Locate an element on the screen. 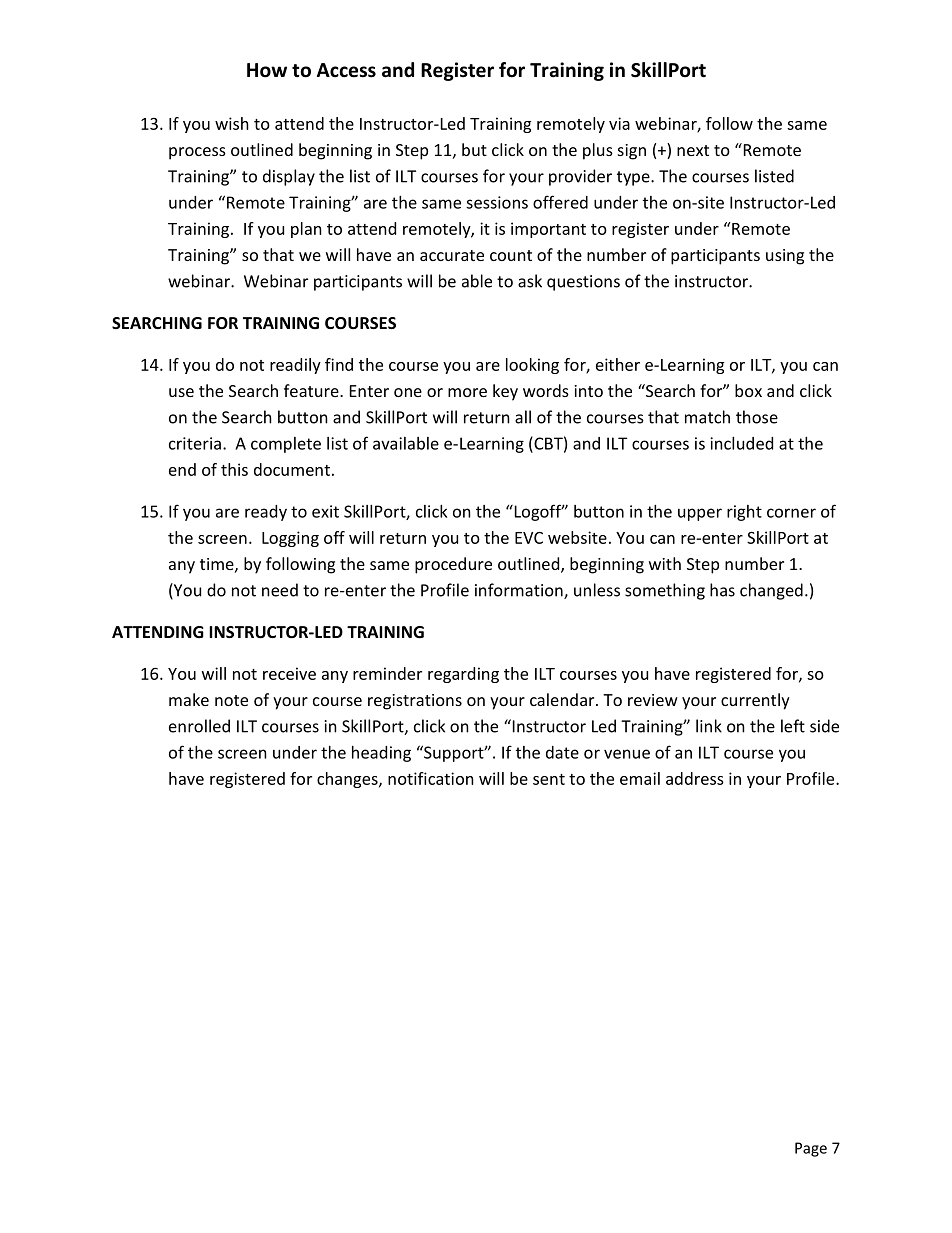  changes is located at coordinates (348, 780).
